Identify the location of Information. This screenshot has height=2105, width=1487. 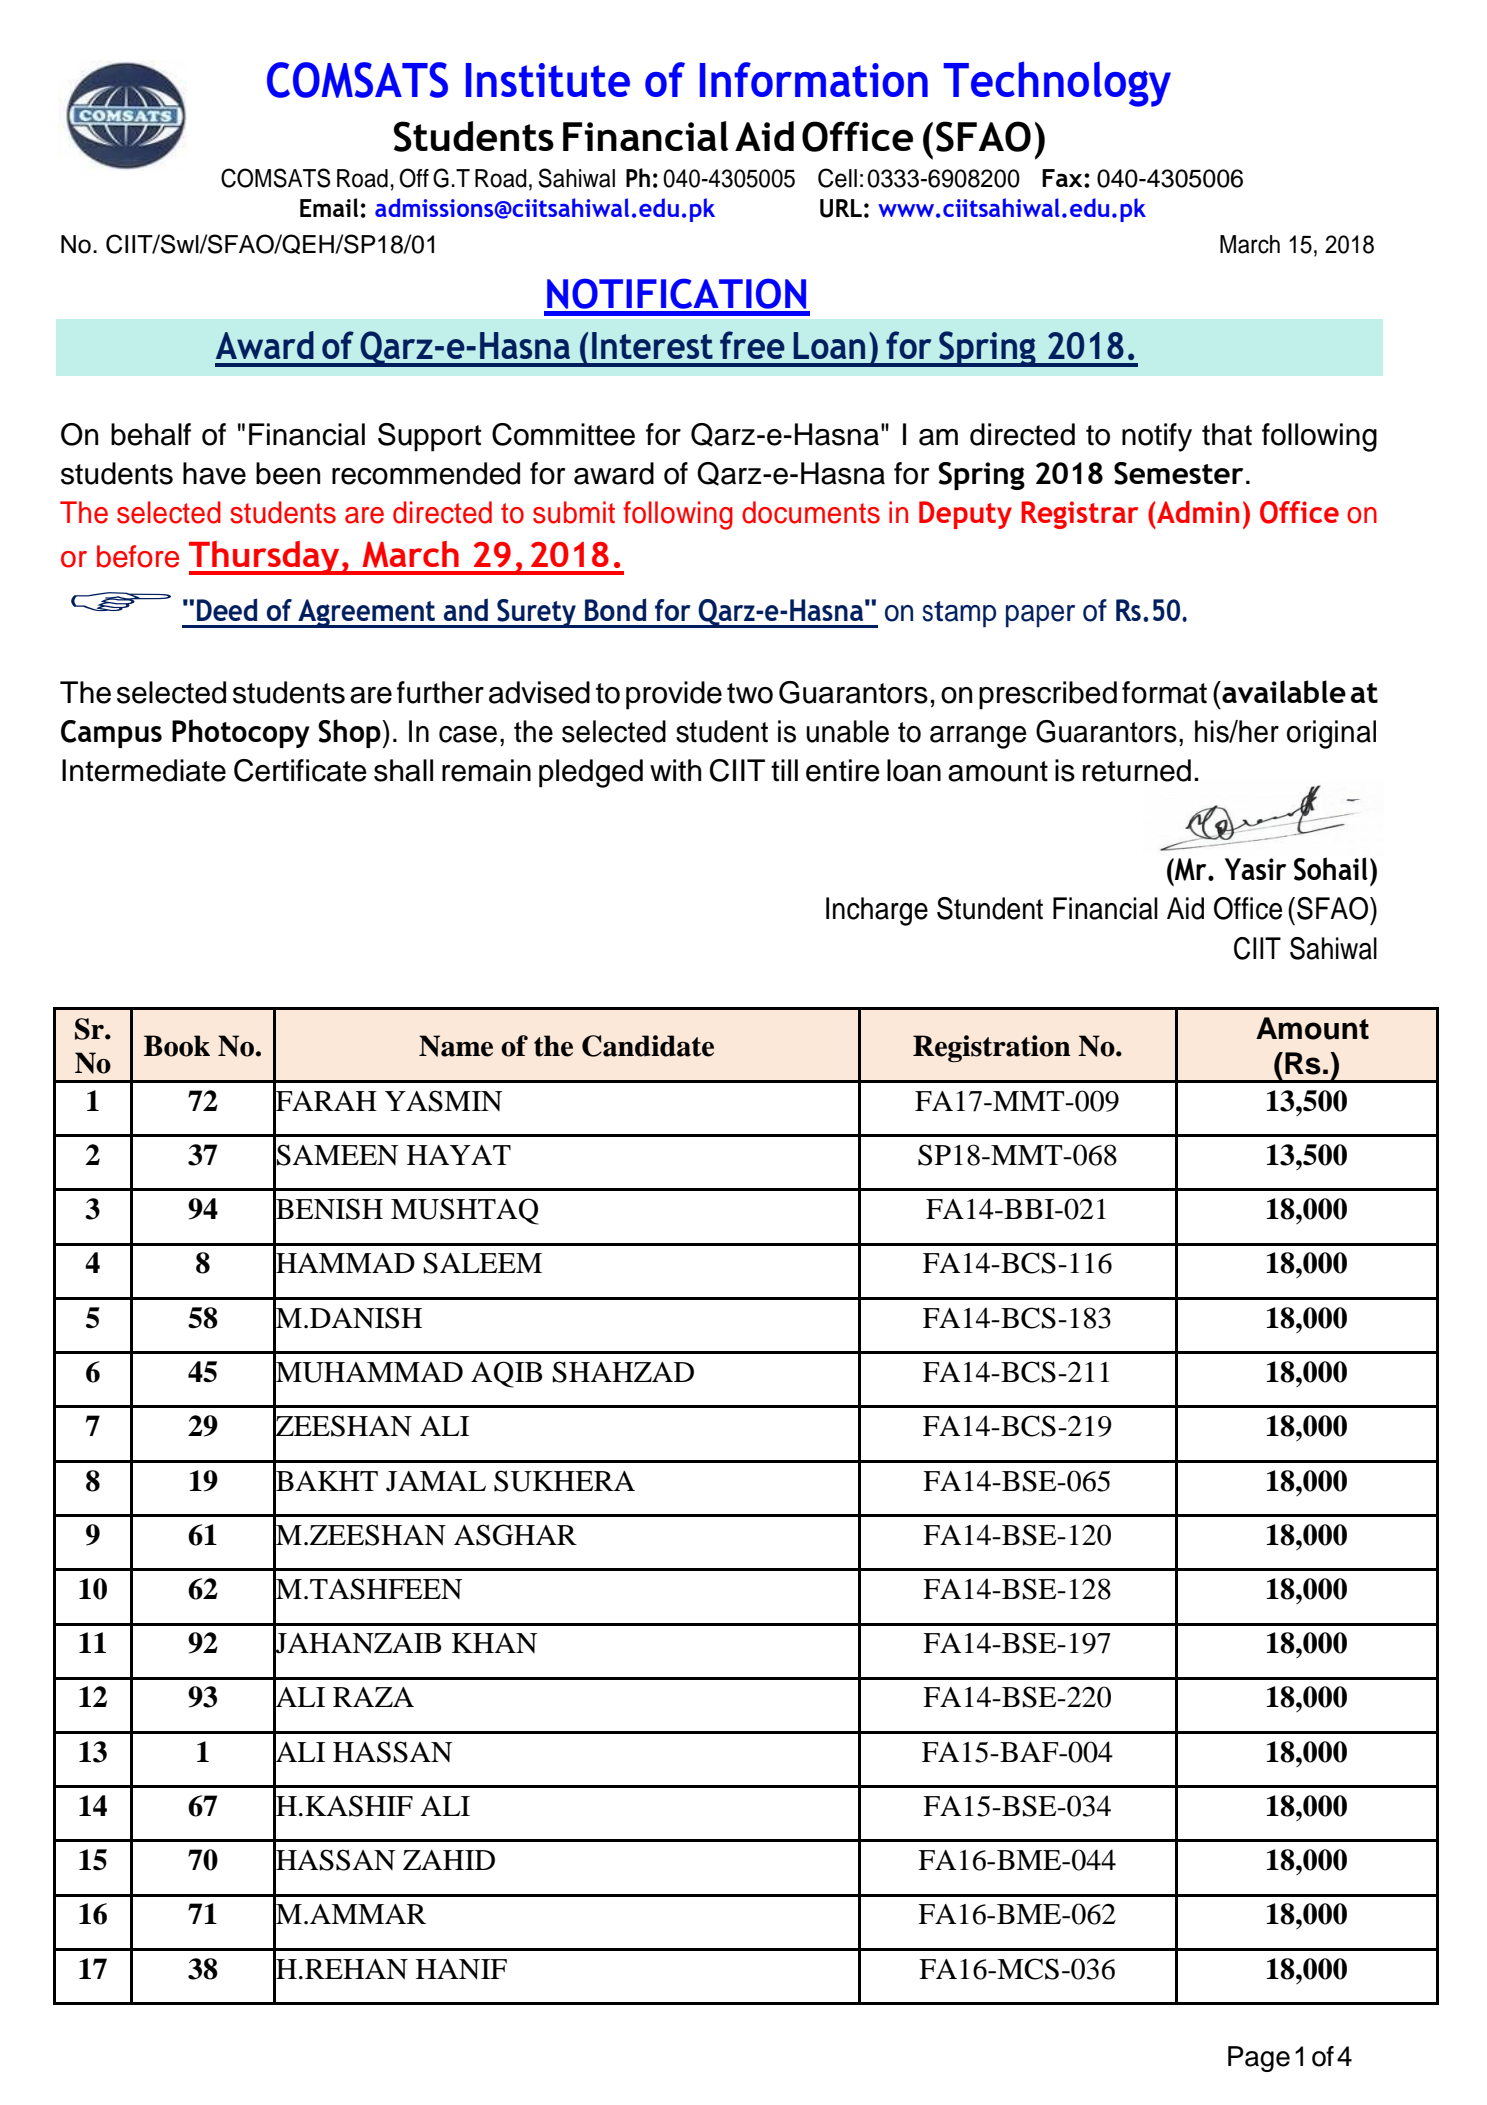
(814, 79).
